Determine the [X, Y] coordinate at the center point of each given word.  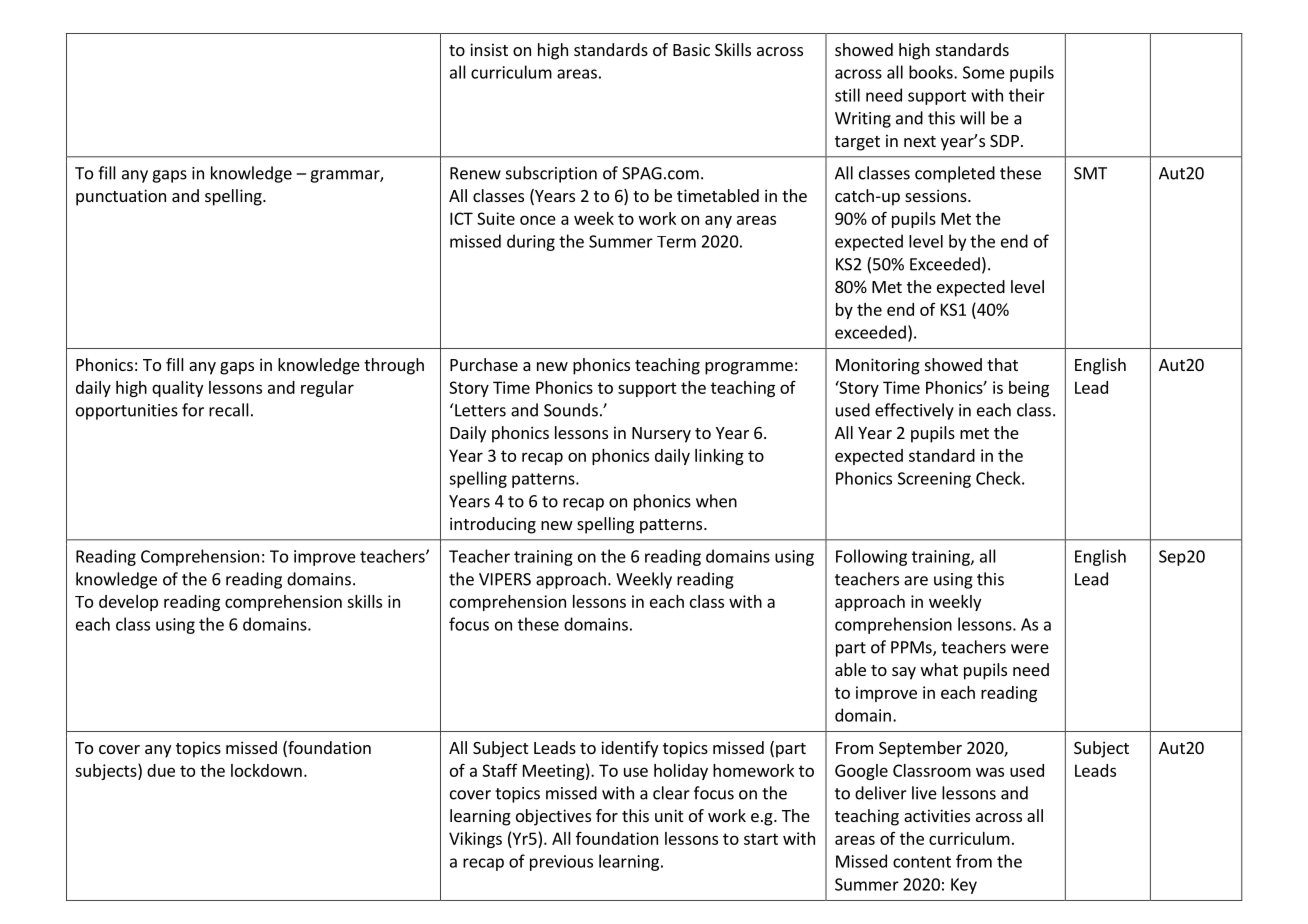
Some [984, 72]
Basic [691, 49]
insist [489, 49]
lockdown [266, 770]
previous [561, 863]
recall [229, 410]
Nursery [661, 435]
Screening [934, 480]
